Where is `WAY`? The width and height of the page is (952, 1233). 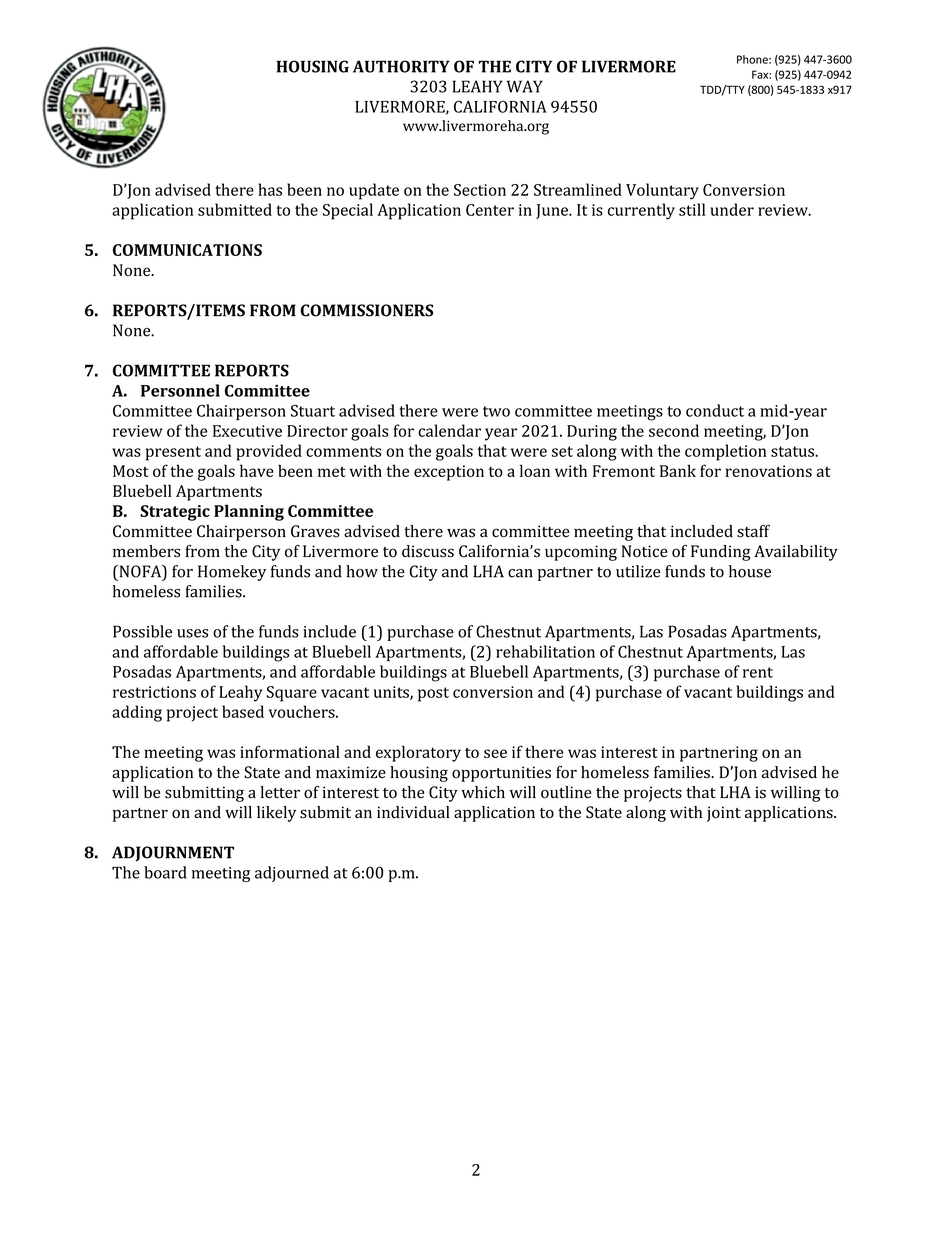 WAY is located at coordinates (525, 86).
